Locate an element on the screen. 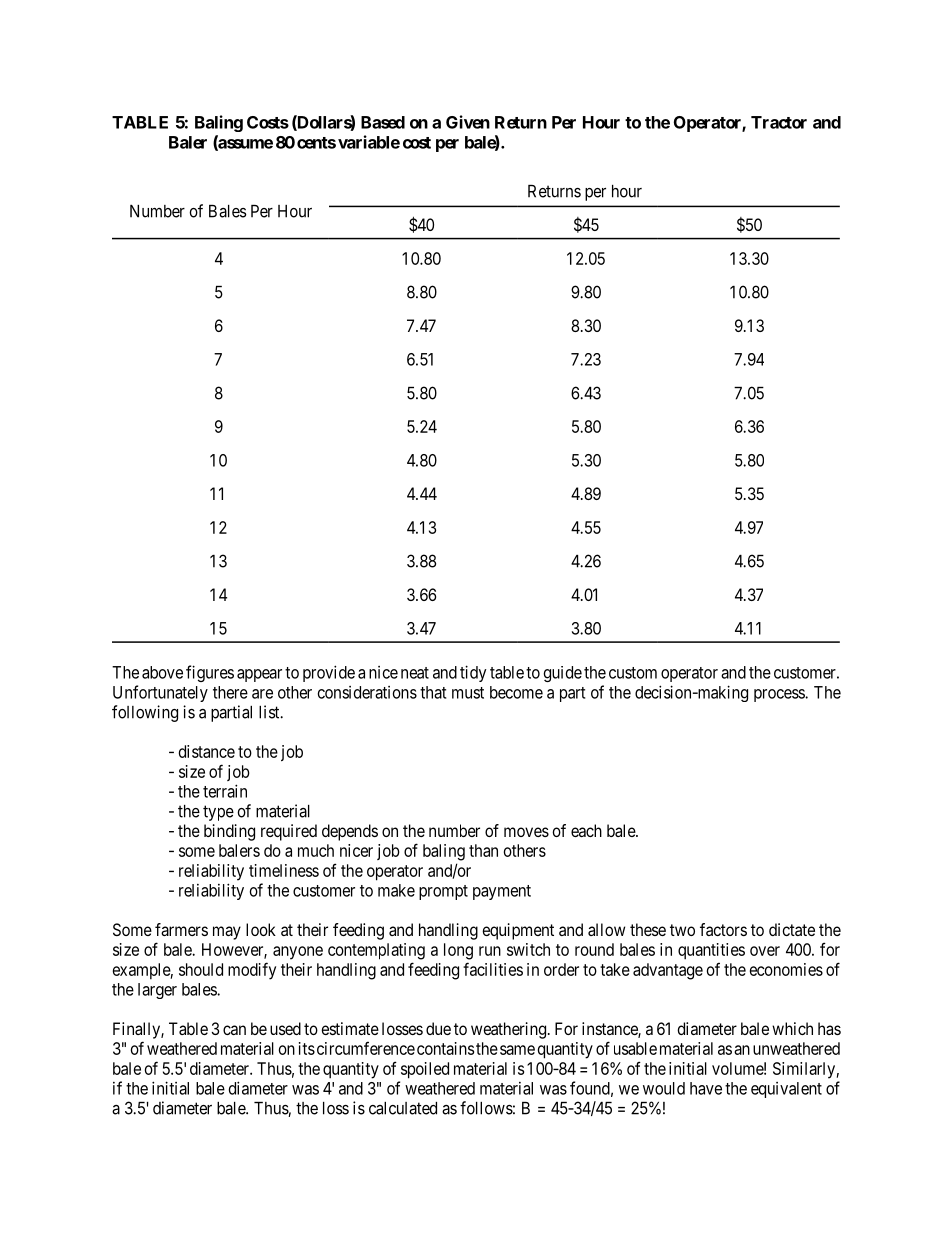 The width and height of the screenshot is (952, 1233). process is located at coordinates (780, 695).
